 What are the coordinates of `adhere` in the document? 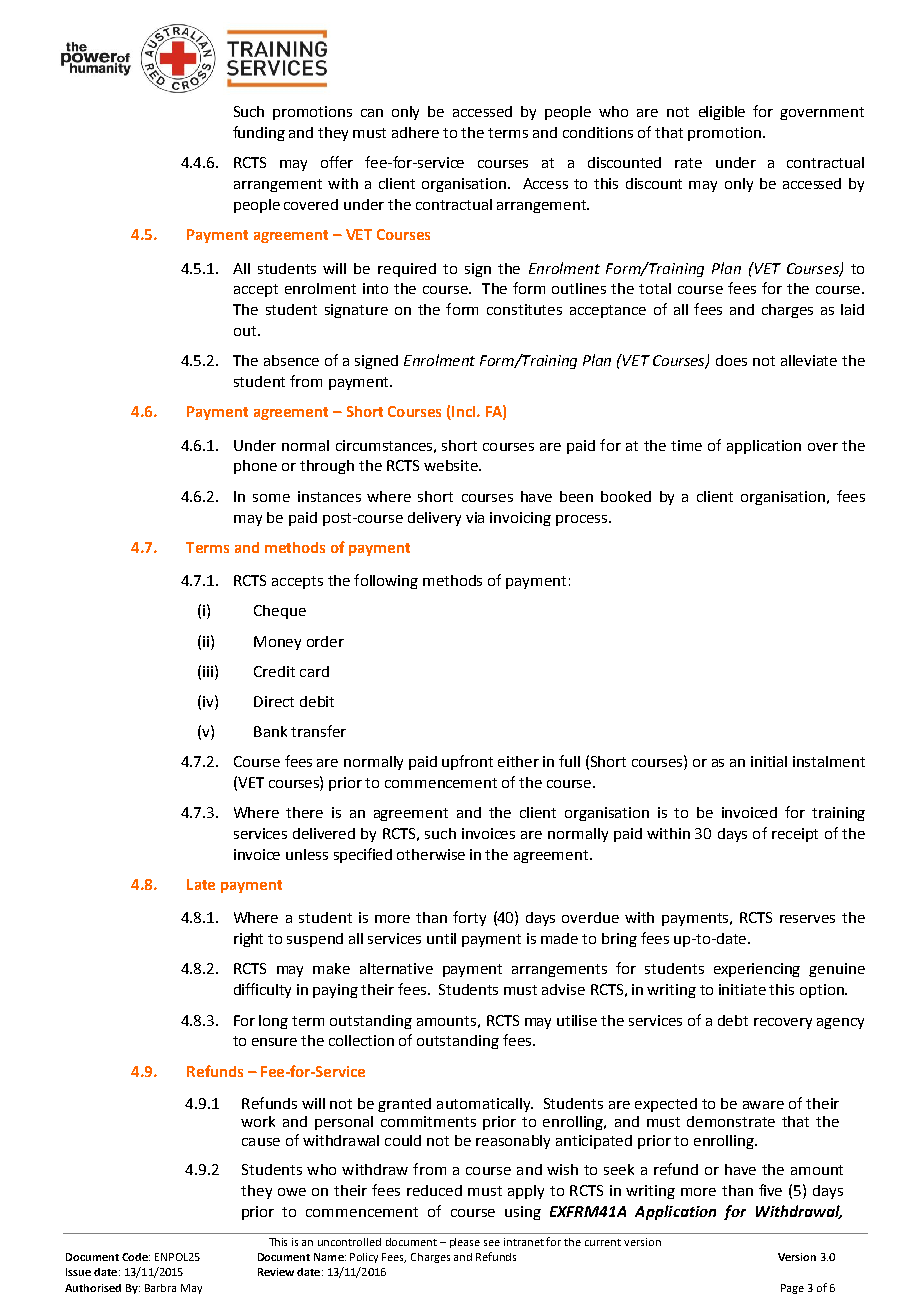 It's located at (415, 132).
